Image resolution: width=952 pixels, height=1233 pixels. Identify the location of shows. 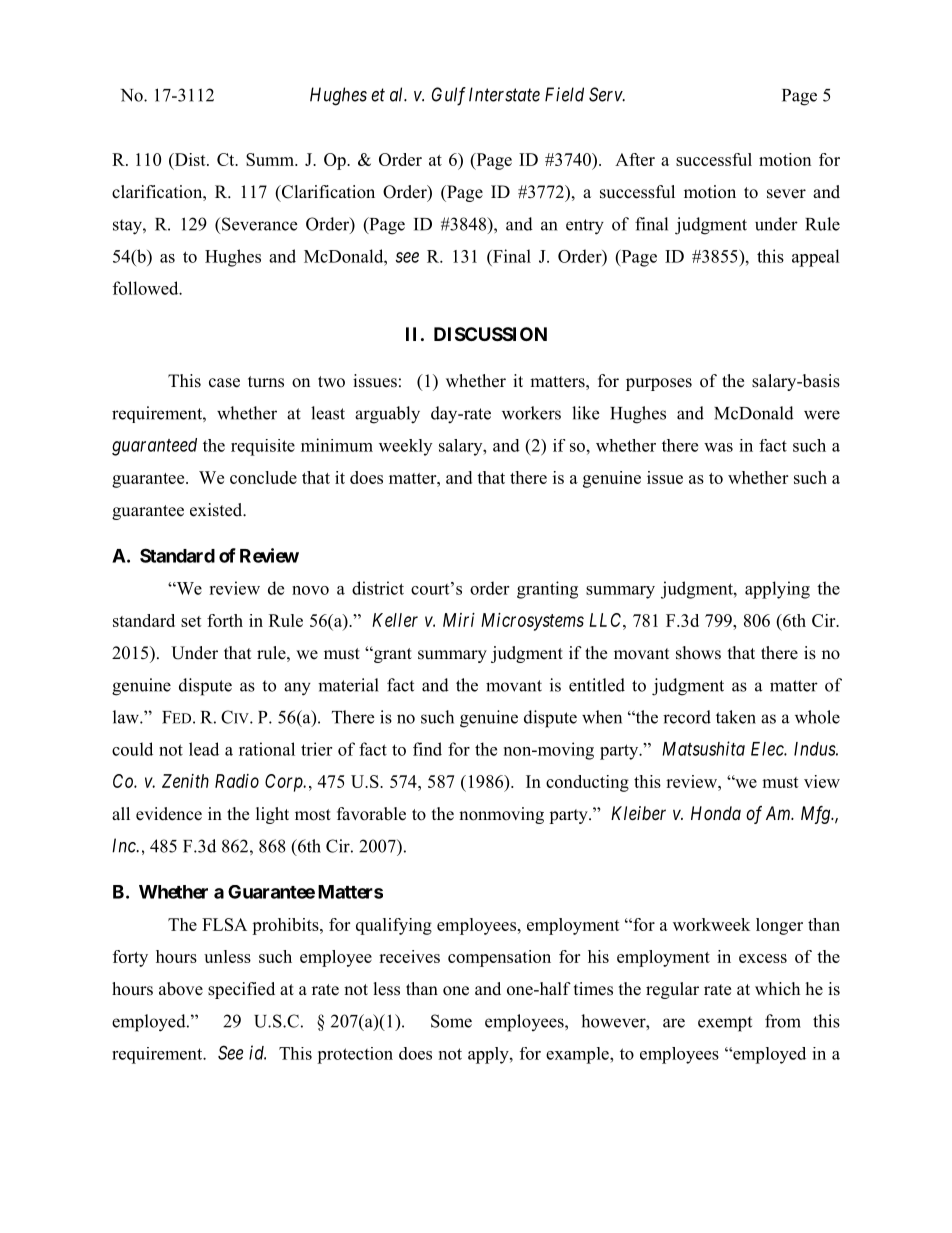
(698, 653).
